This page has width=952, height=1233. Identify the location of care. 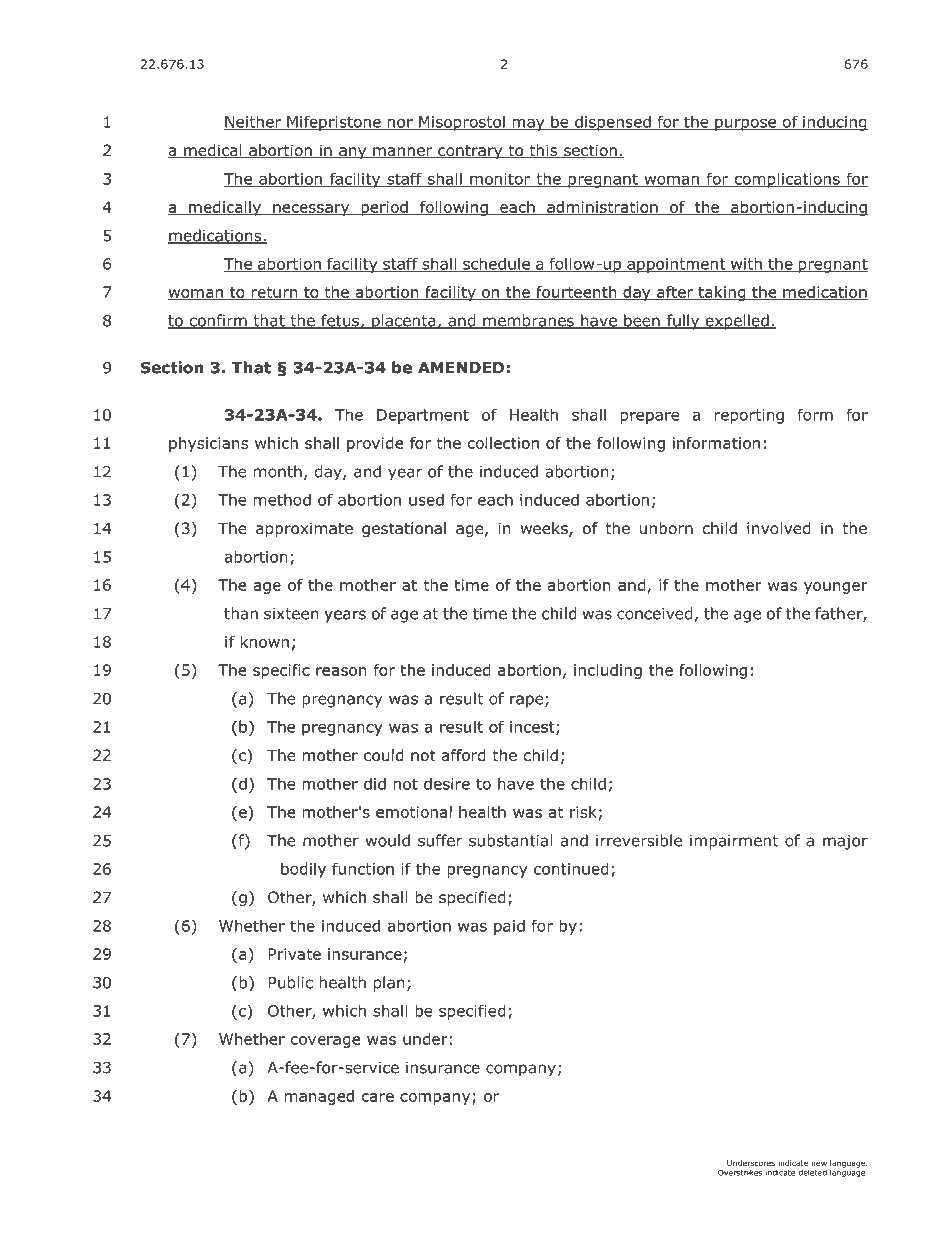
(378, 1097).
